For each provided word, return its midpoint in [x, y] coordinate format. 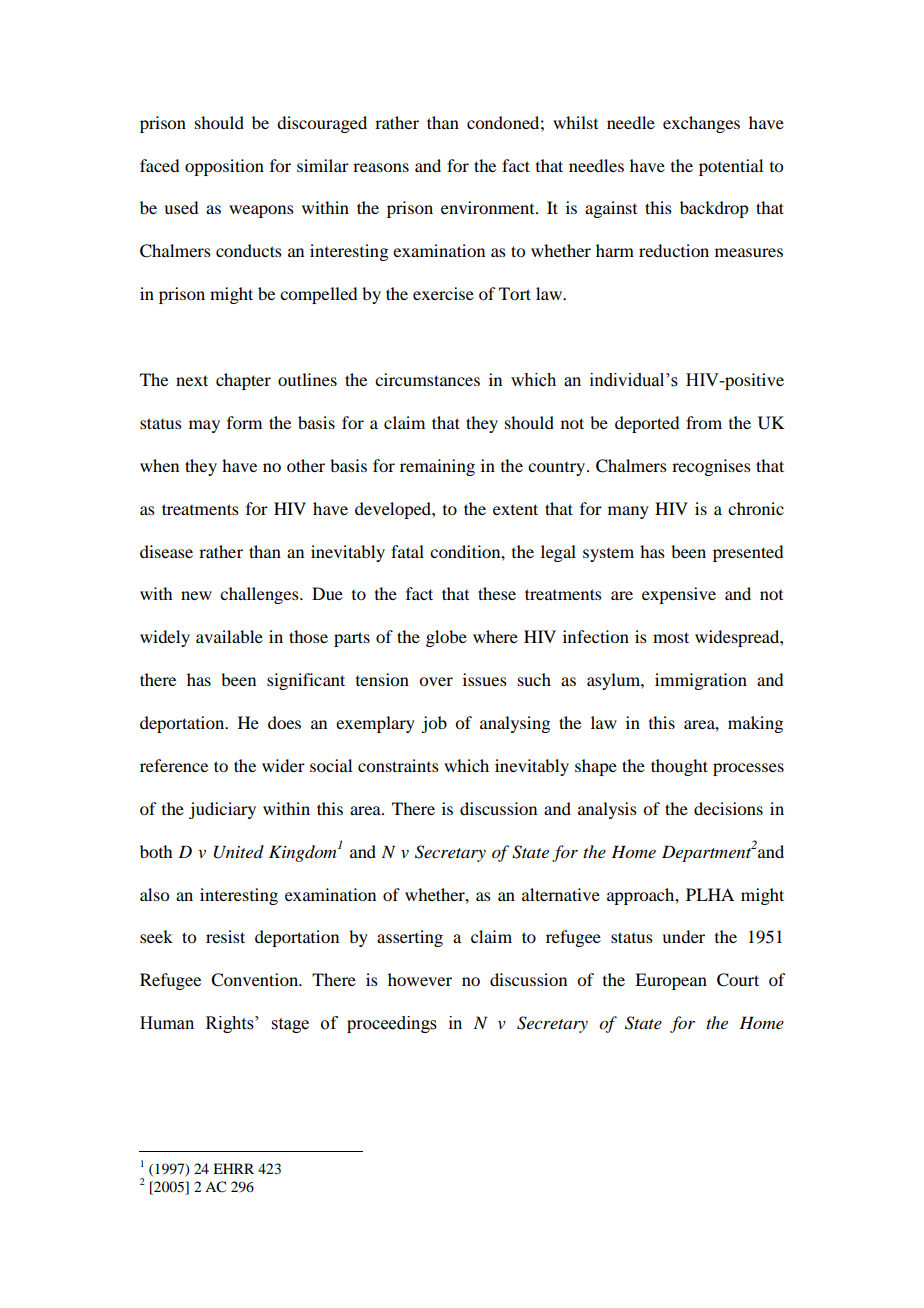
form [244, 422]
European [671, 981]
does [284, 722]
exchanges [701, 124]
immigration [701, 681]
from [704, 422]
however [420, 979]
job [434, 724]
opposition [224, 167]
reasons [381, 167]
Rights [231, 1024]
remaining [437, 467]
